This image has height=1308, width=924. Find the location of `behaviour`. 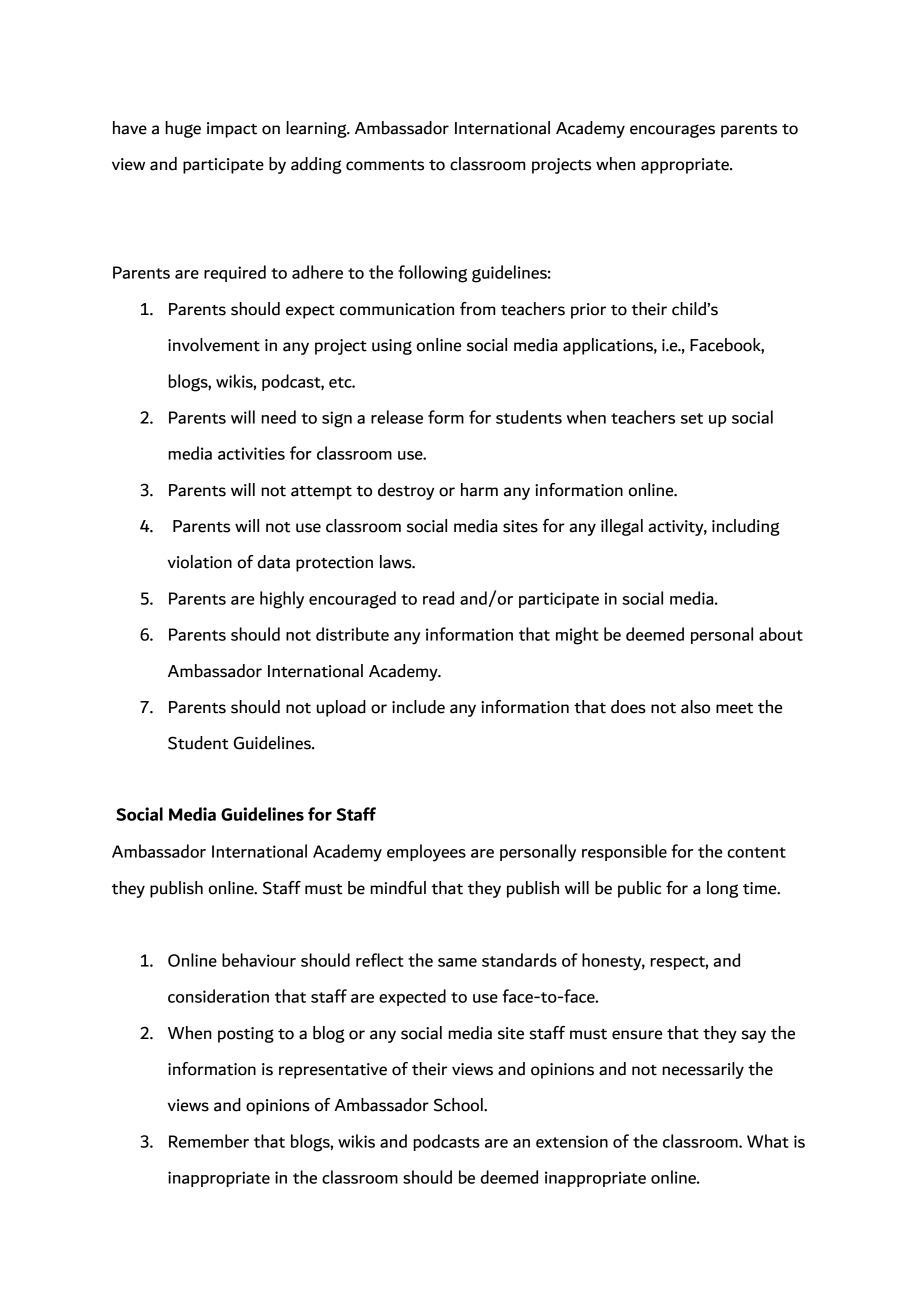

behaviour is located at coordinates (259, 960).
